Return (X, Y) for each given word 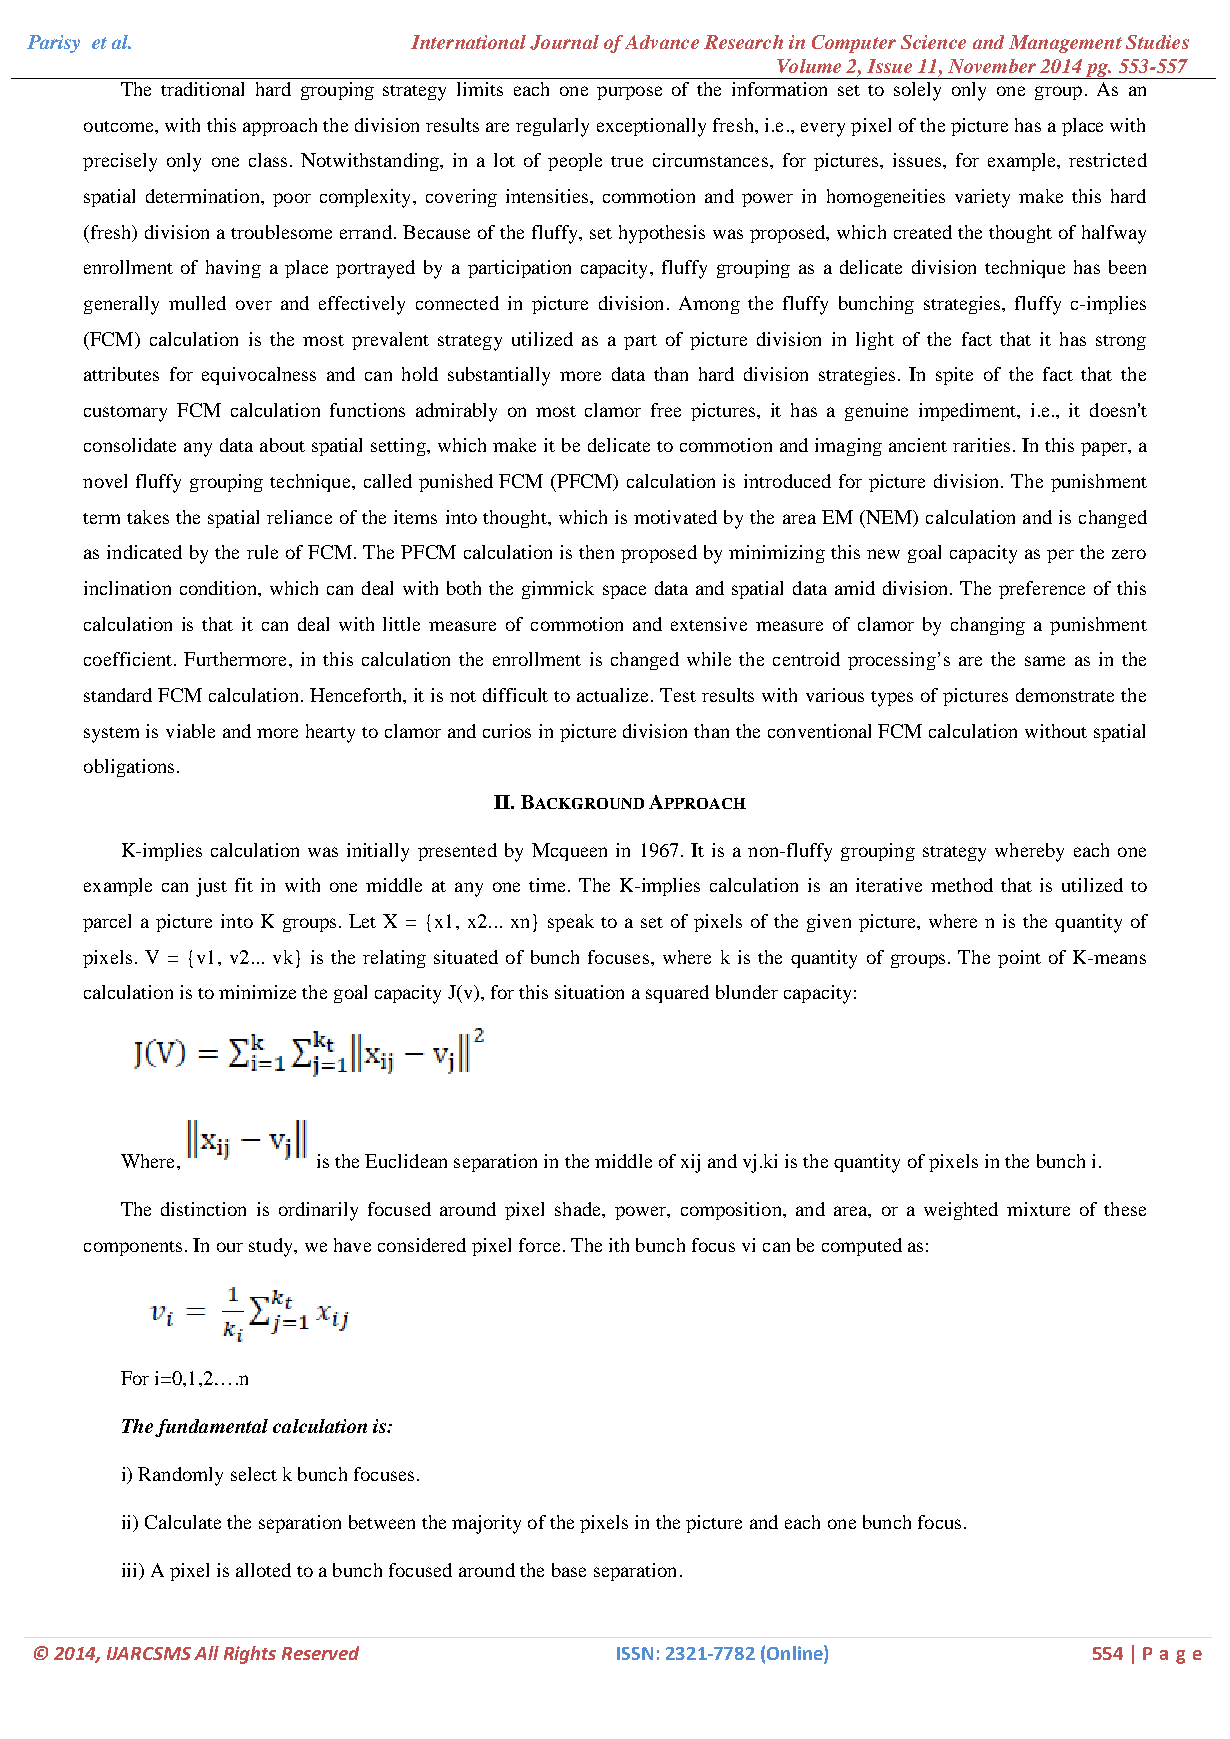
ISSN (635, 1653)
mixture (1038, 1209)
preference (1042, 590)
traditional (202, 89)
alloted (263, 1570)
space (624, 592)
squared (677, 994)
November (992, 66)
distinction (203, 1209)
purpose (629, 93)
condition (219, 588)
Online (796, 1654)
